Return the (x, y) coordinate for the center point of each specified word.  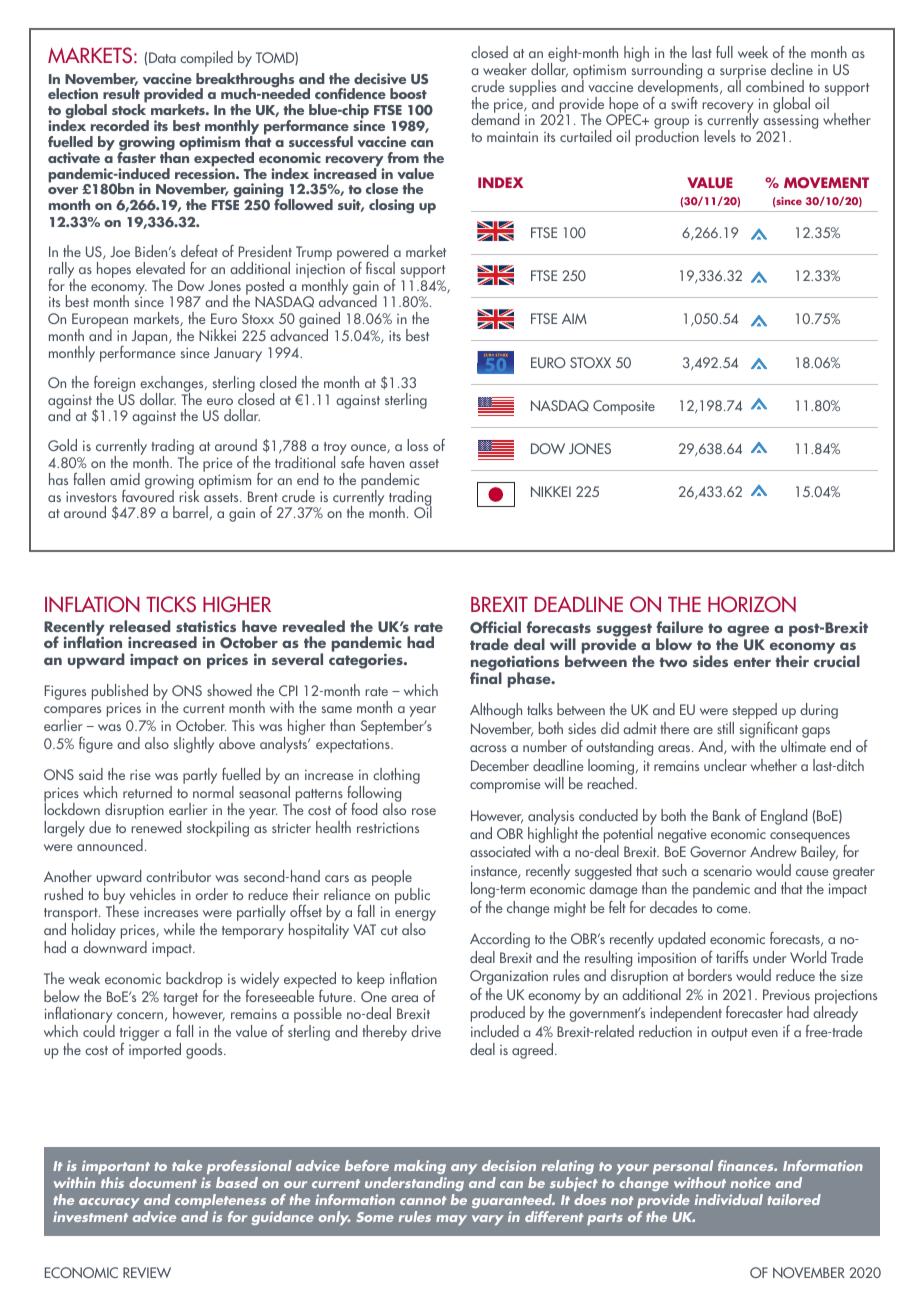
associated (500, 851)
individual (729, 1199)
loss (417, 445)
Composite (624, 407)
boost (408, 93)
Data (162, 57)
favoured (148, 494)
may (451, 1220)
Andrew (773, 851)
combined (775, 86)
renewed (156, 827)
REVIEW (147, 1272)
